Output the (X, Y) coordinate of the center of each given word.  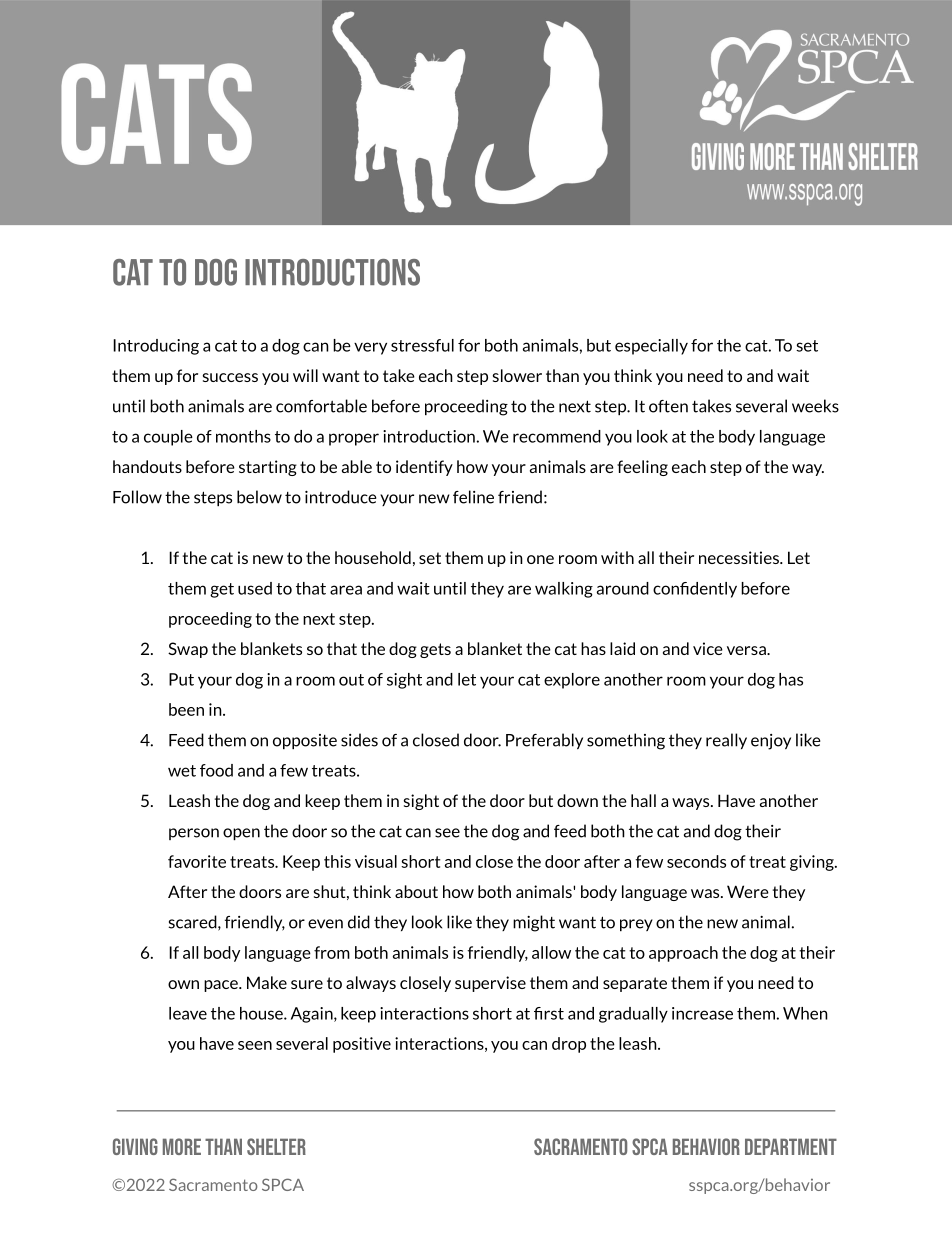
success (230, 377)
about (416, 891)
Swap (188, 650)
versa (747, 650)
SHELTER (276, 1146)
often (668, 406)
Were (748, 891)
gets (435, 650)
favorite (197, 861)
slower (517, 375)
